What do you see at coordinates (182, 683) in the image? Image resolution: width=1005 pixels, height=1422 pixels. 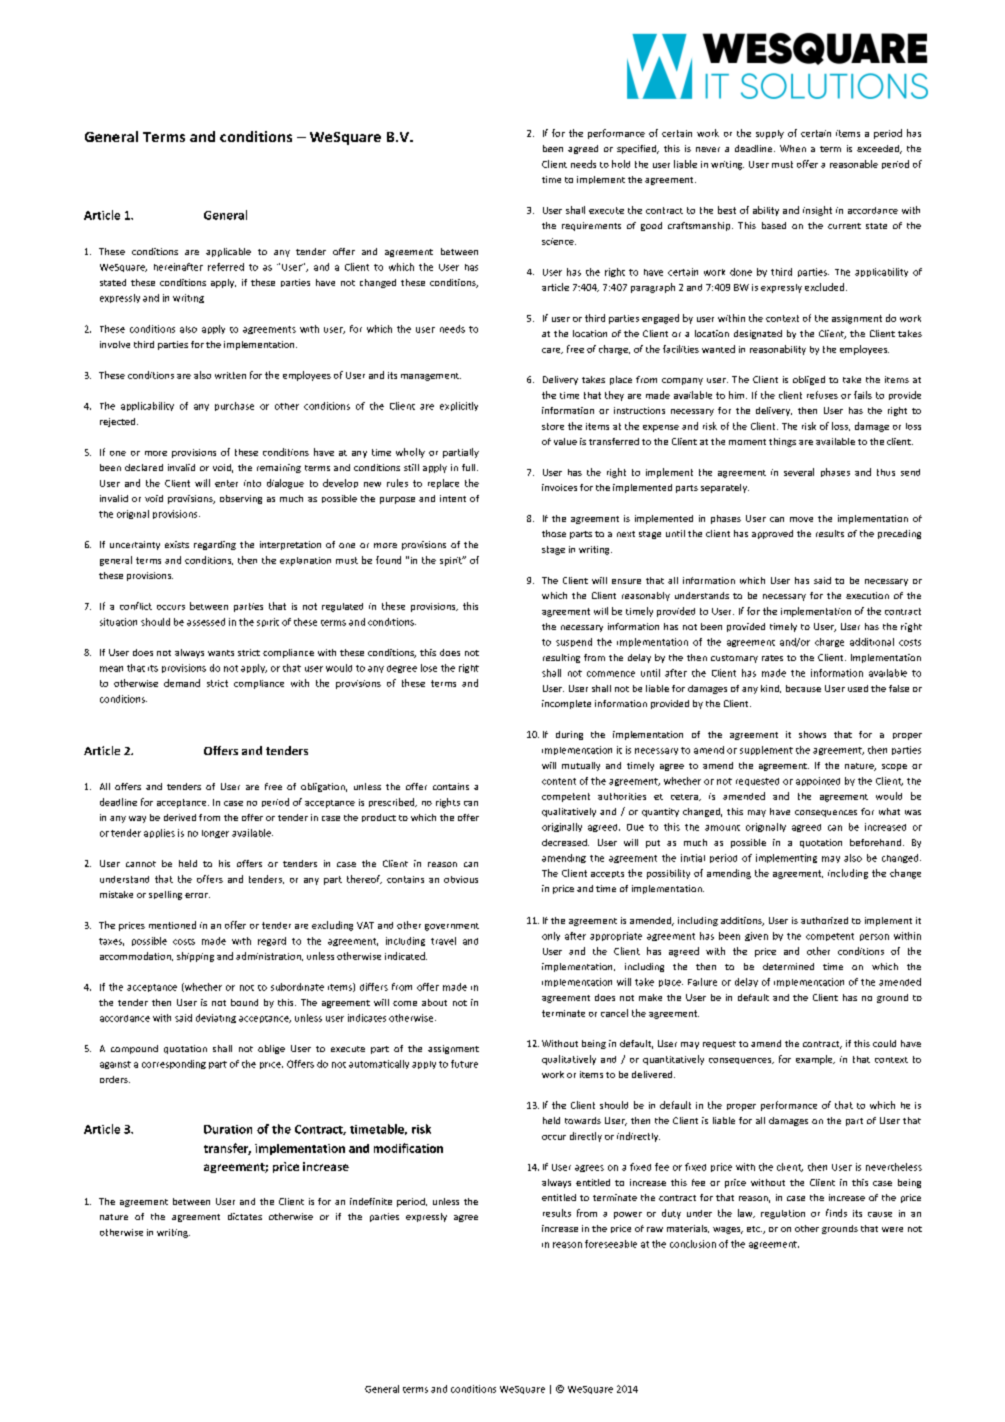 I see `demand` at bounding box center [182, 683].
